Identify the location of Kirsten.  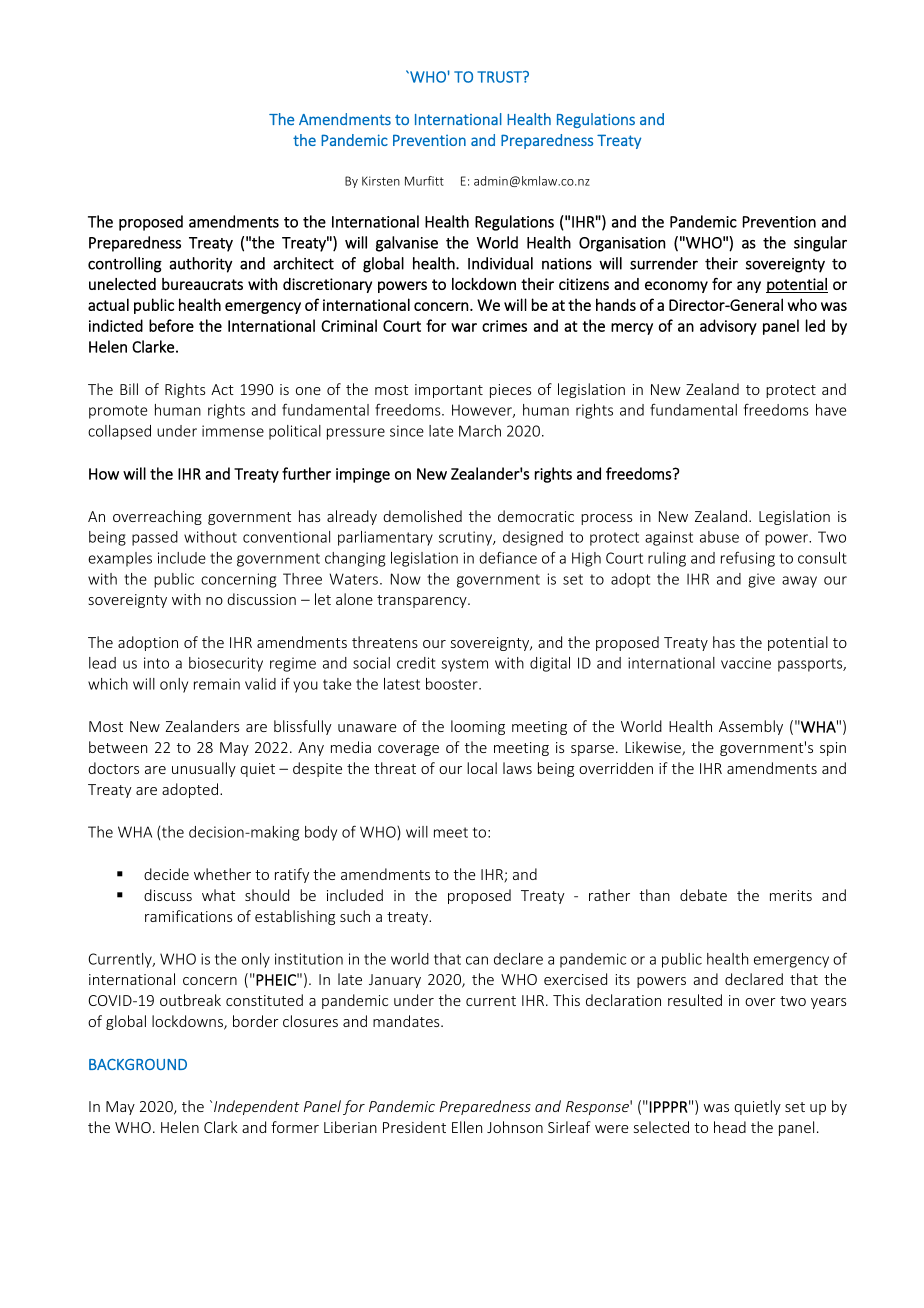
(381, 181).
